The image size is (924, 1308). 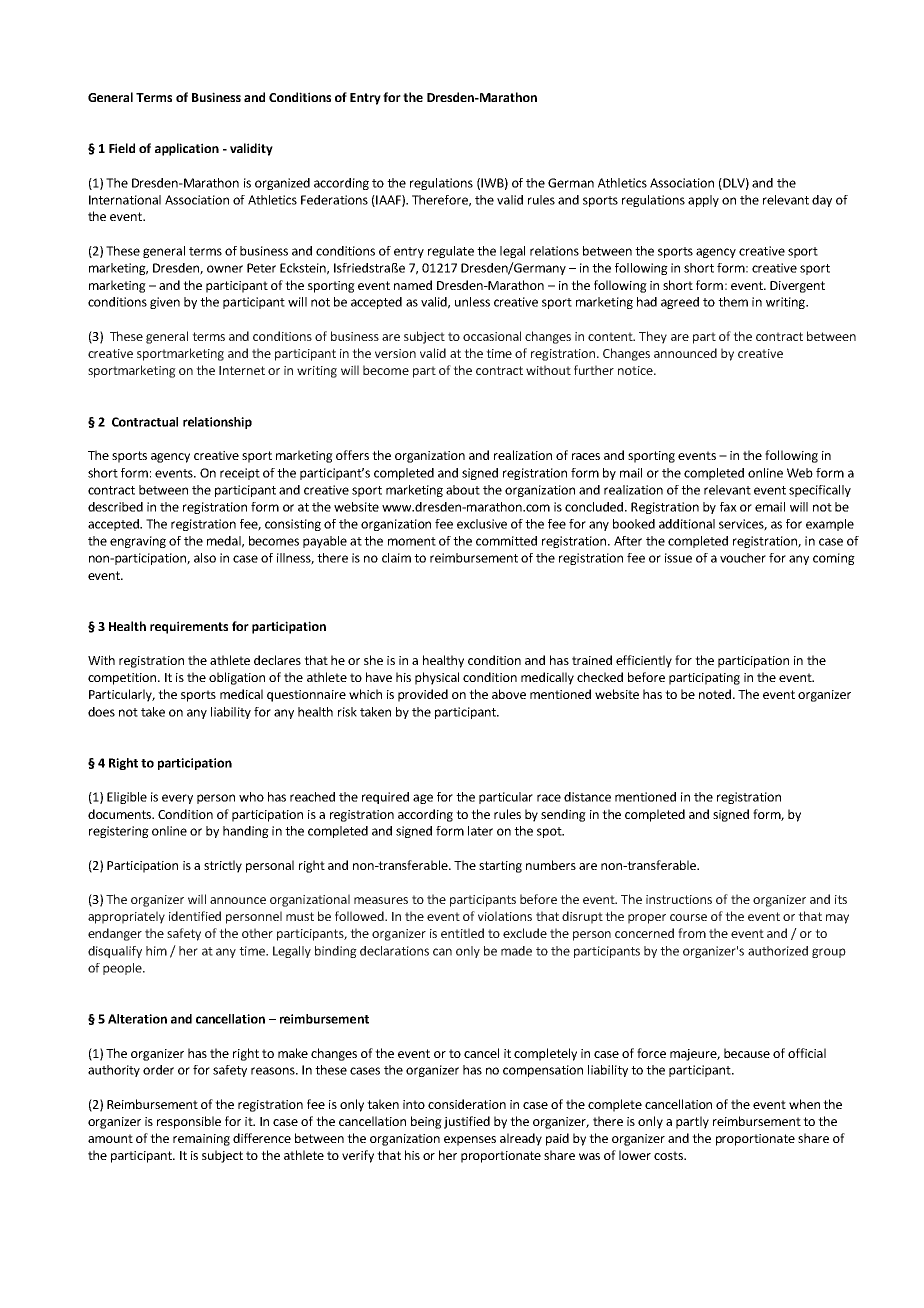 What do you see at coordinates (187, 149) in the image?
I see `application` at bounding box center [187, 149].
